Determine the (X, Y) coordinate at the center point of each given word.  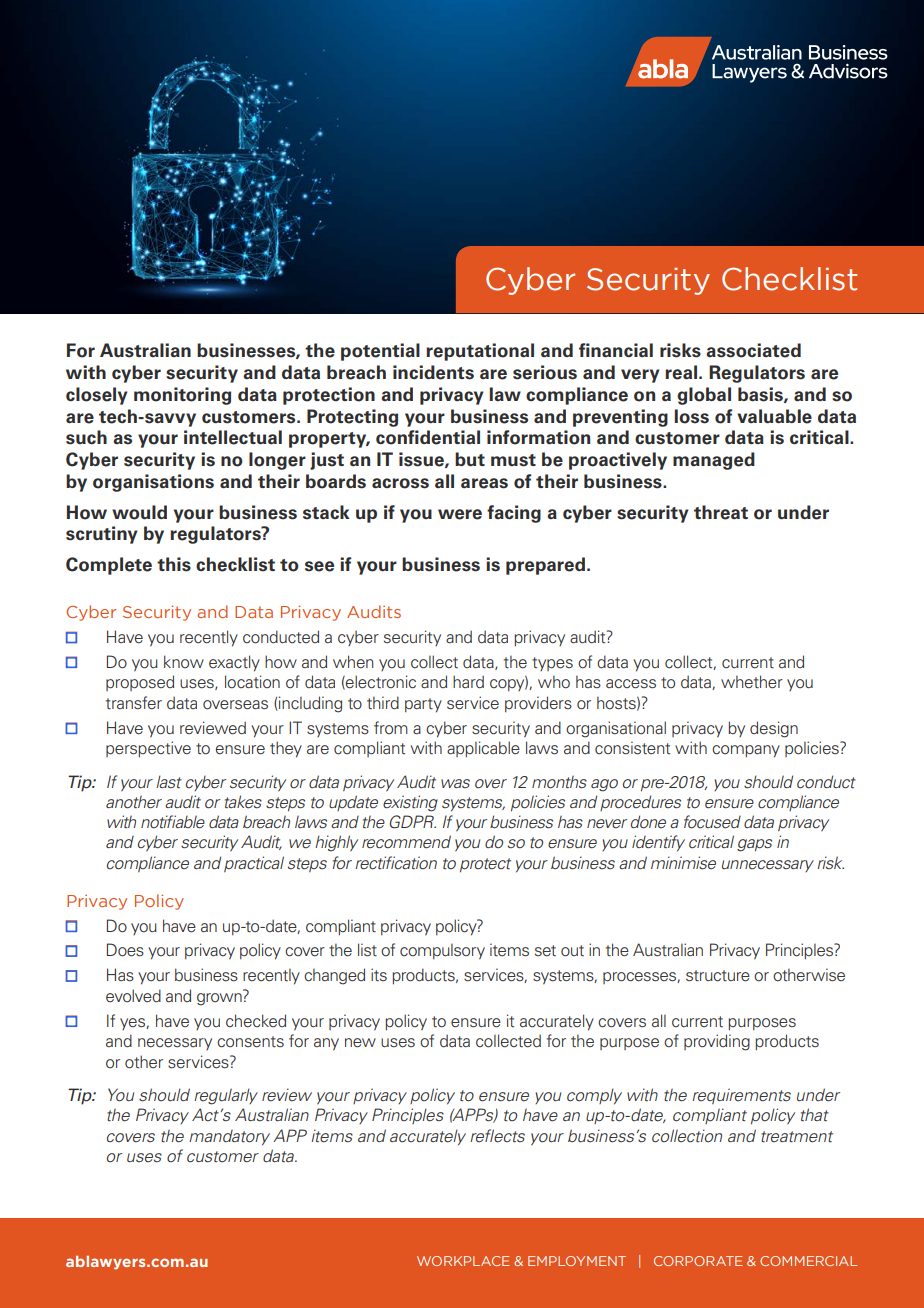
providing (717, 1042)
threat (721, 512)
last (169, 782)
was (455, 783)
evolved (133, 996)
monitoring (182, 396)
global (704, 396)
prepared (547, 566)
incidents (433, 372)
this (174, 564)
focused (712, 822)
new (360, 1043)
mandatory (229, 1138)
